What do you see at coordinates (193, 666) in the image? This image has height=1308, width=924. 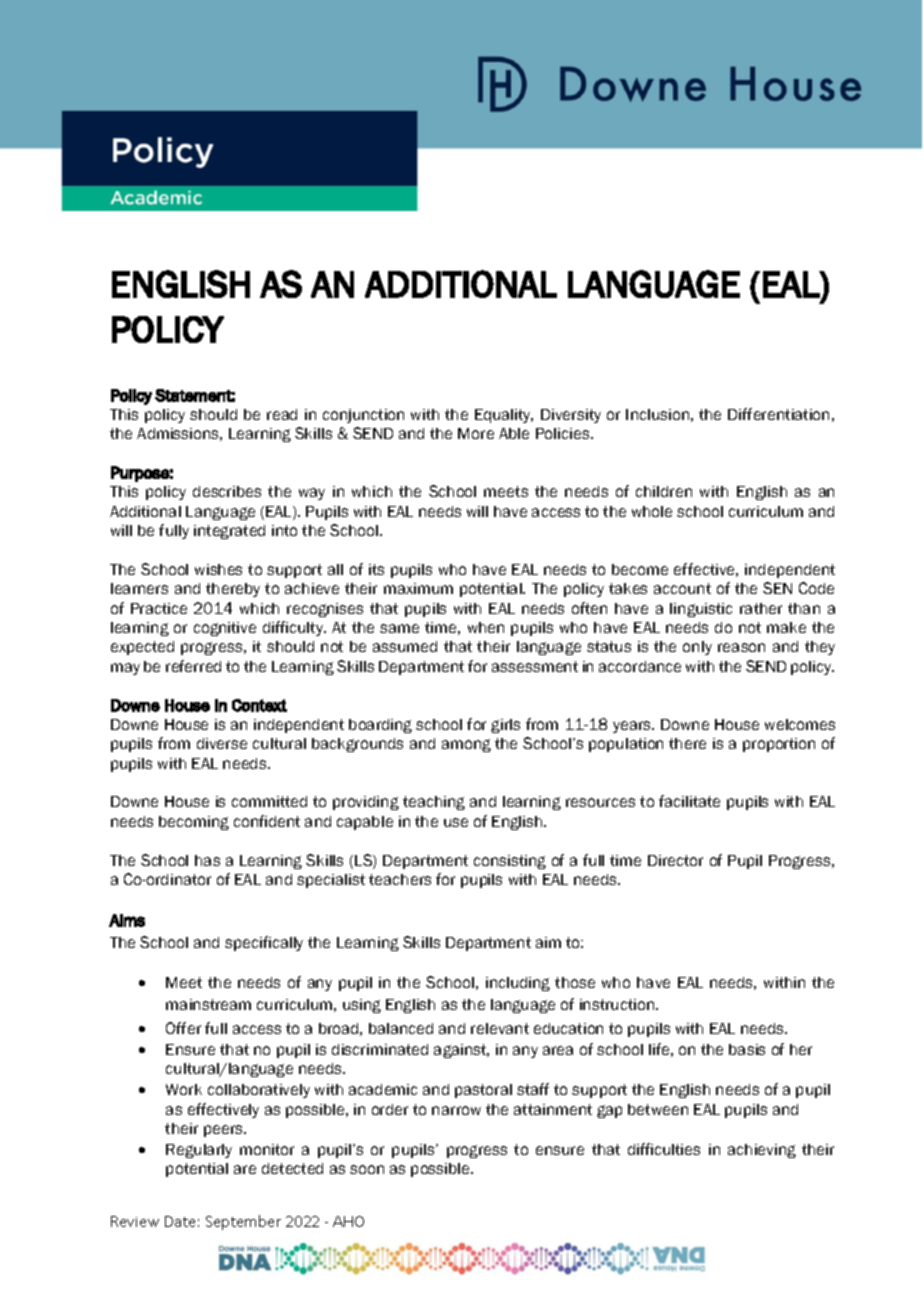 I see `referred` at bounding box center [193, 666].
